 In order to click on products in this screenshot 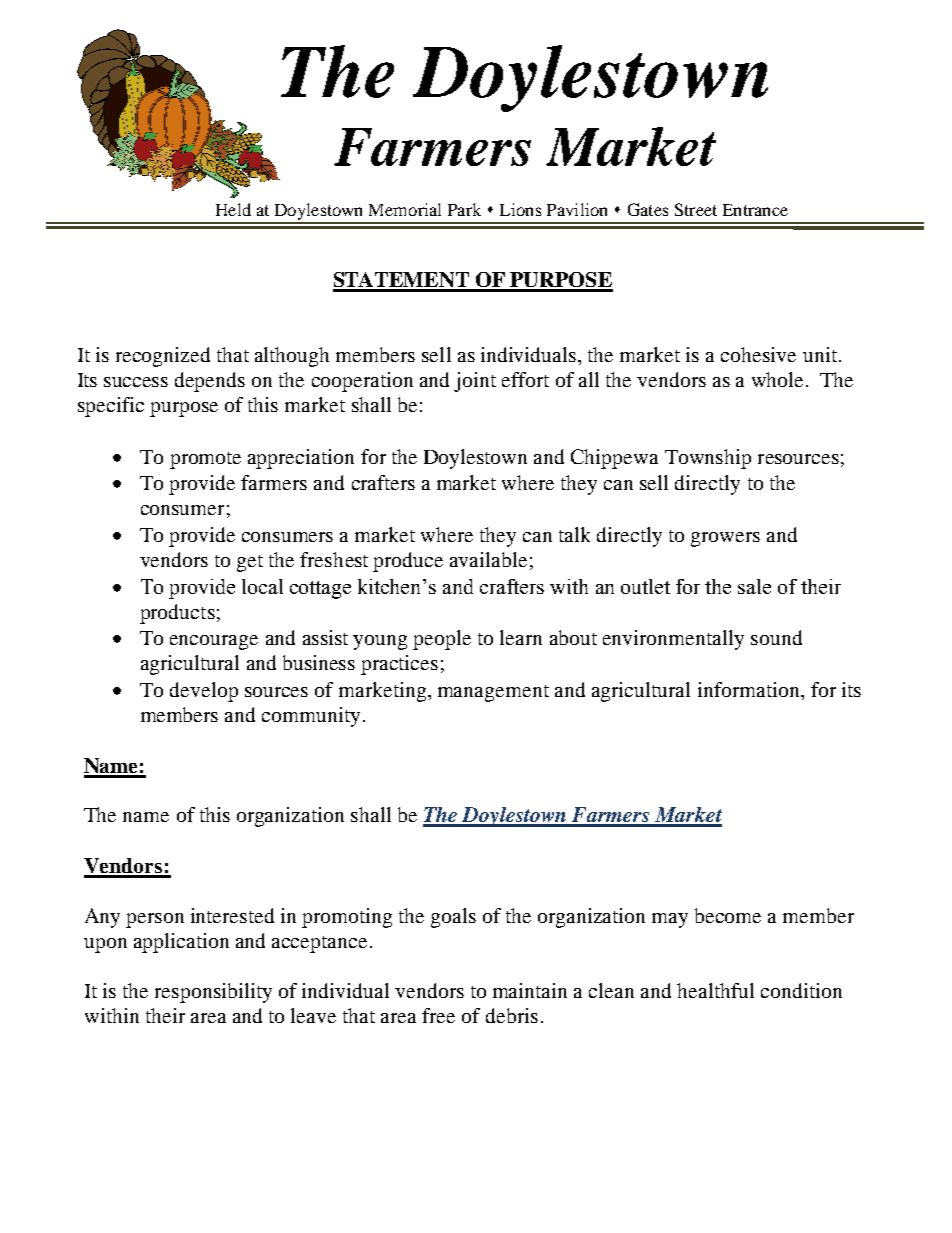, I will do `click(177, 614)`.
